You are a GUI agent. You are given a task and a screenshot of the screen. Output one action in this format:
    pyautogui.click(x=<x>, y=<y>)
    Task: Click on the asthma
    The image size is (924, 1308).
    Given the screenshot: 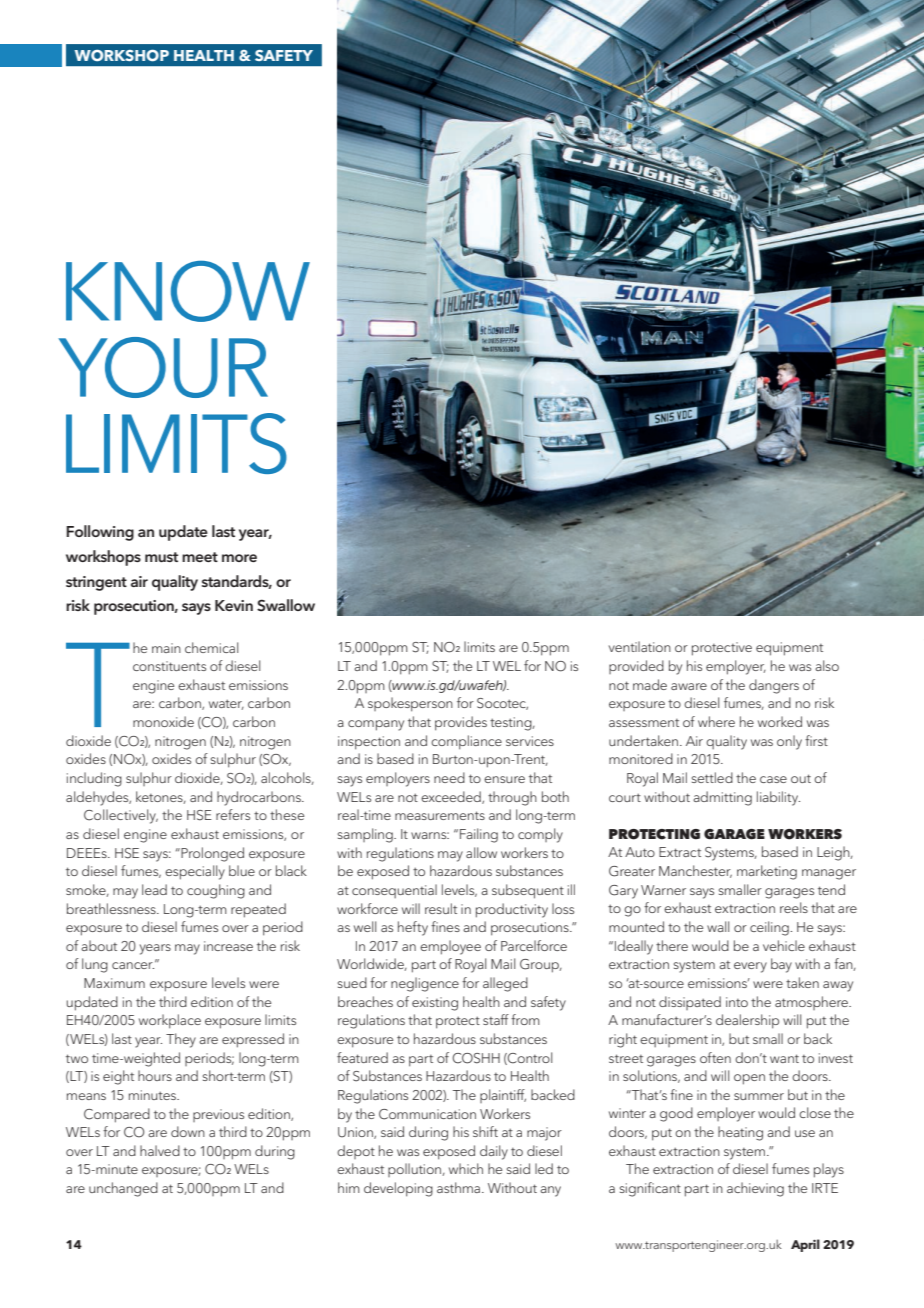 What is the action you would take?
    pyautogui.click(x=460, y=1187)
